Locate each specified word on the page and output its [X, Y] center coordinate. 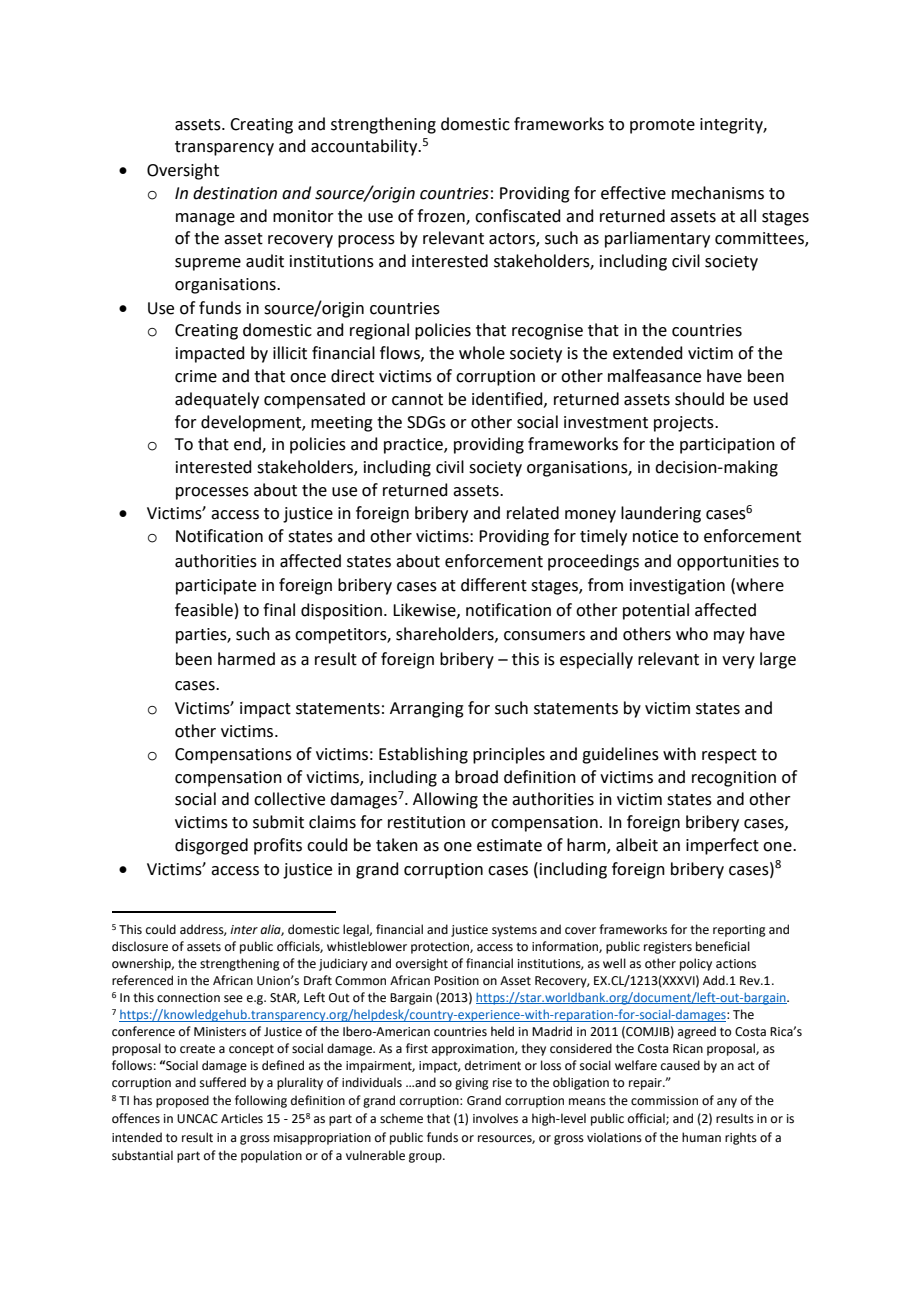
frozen [442, 216]
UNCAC [197, 1119]
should [699, 399]
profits [278, 846]
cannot [417, 400]
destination [235, 193]
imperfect [722, 846]
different [494, 585]
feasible [204, 610]
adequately [217, 400]
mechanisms [718, 193]
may [729, 637]
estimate [509, 845]
